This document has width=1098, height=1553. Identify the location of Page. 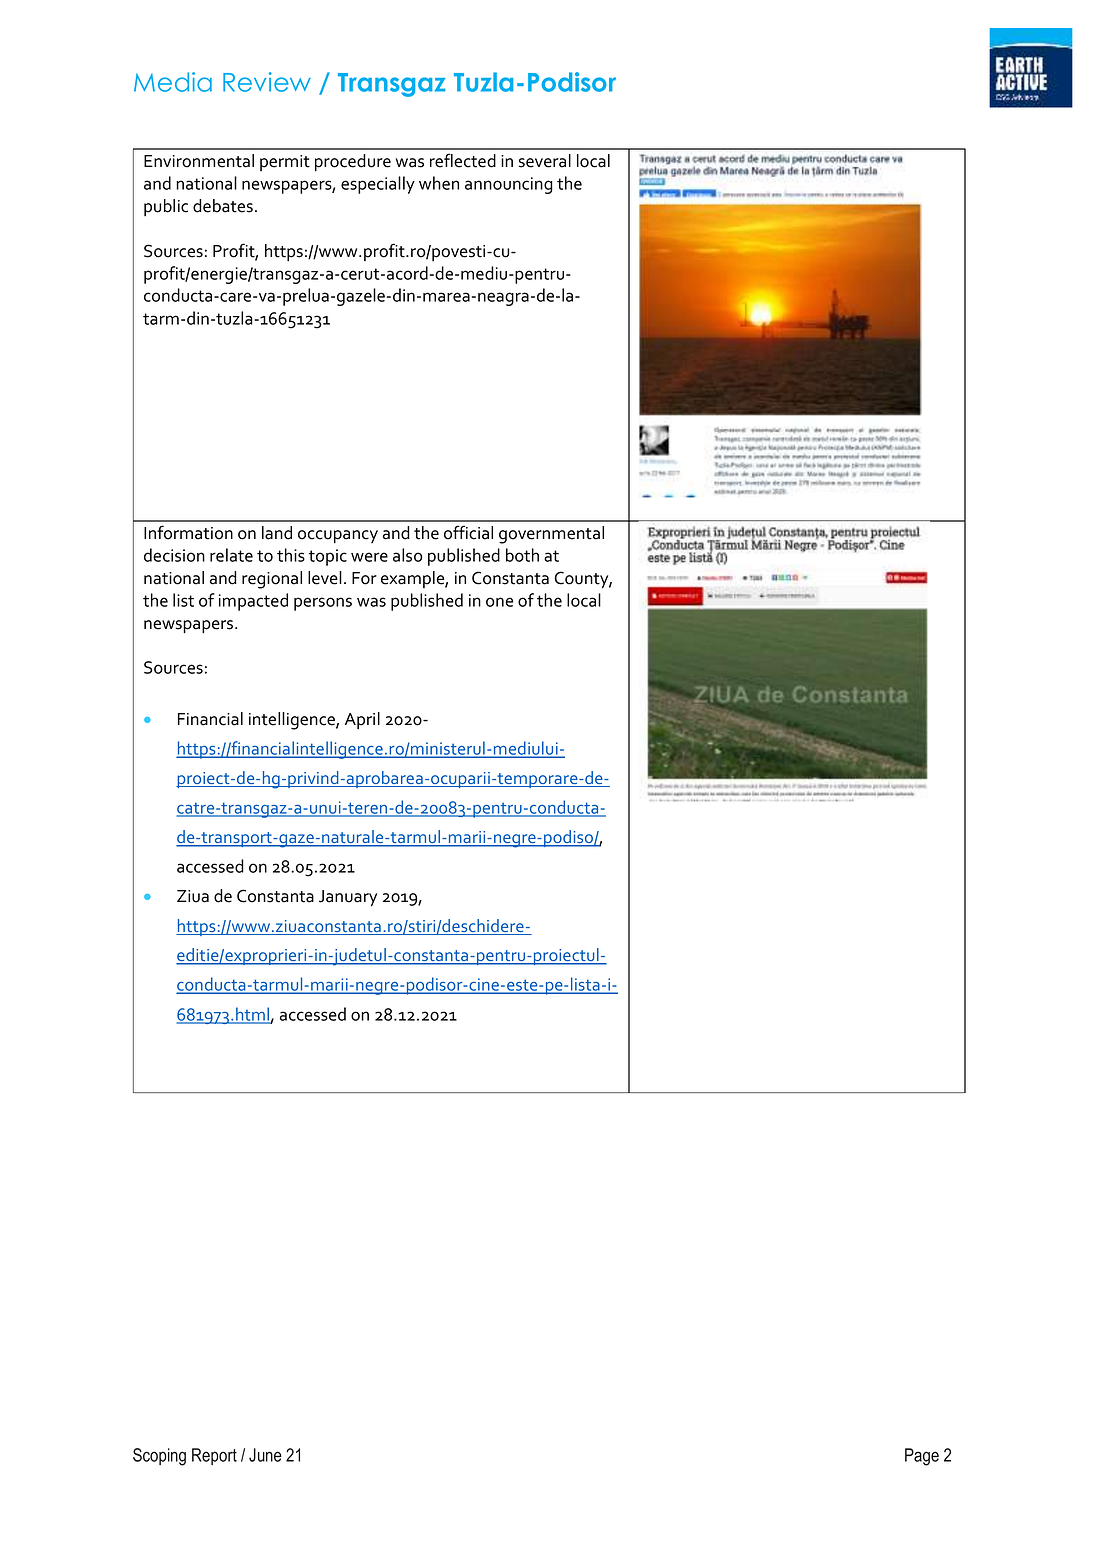
(922, 1457).
